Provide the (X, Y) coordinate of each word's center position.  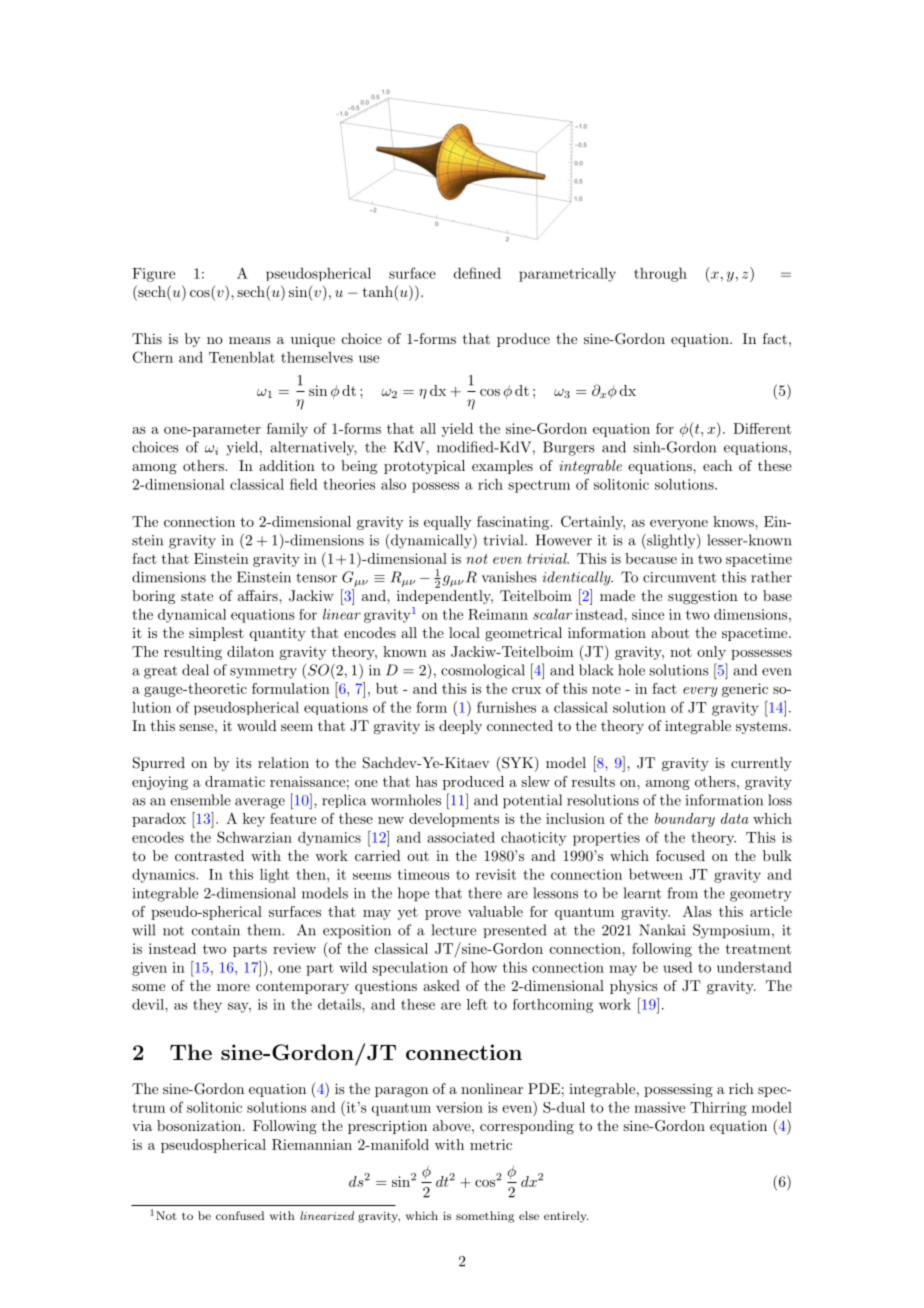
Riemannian (312, 1144)
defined (477, 273)
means (250, 340)
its (244, 762)
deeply (460, 727)
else (529, 1215)
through (660, 275)
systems (761, 727)
